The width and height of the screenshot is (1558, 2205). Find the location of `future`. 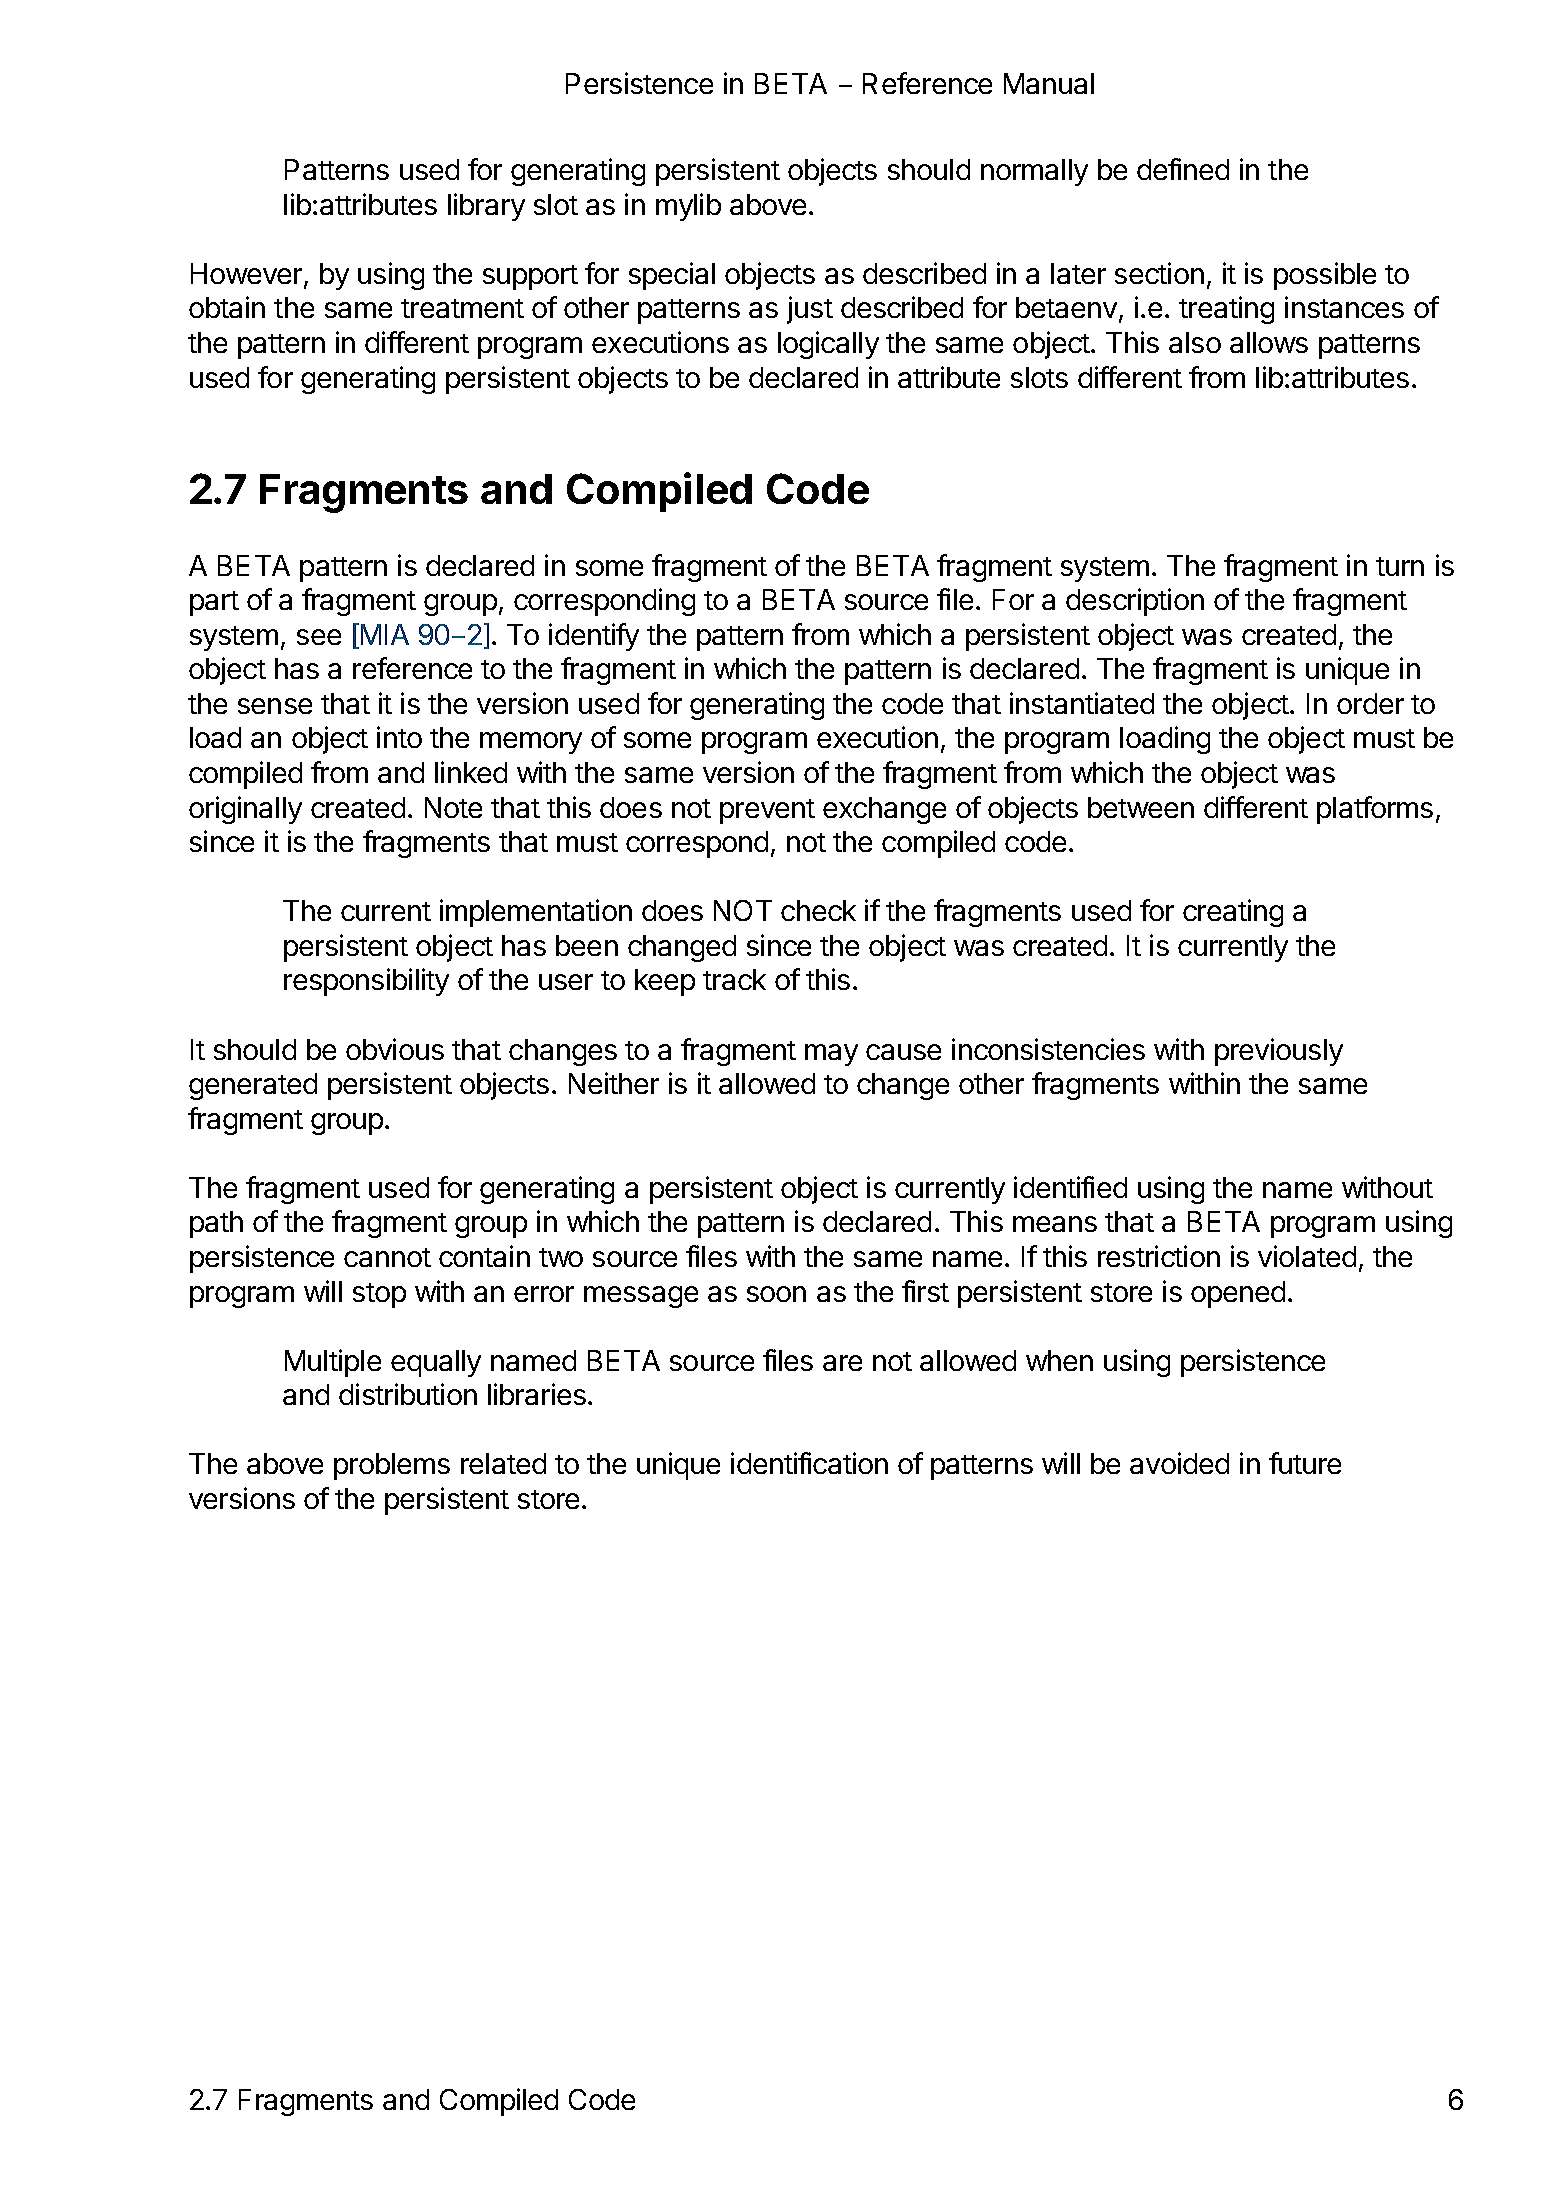

future is located at coordinates (1305, 1463).
